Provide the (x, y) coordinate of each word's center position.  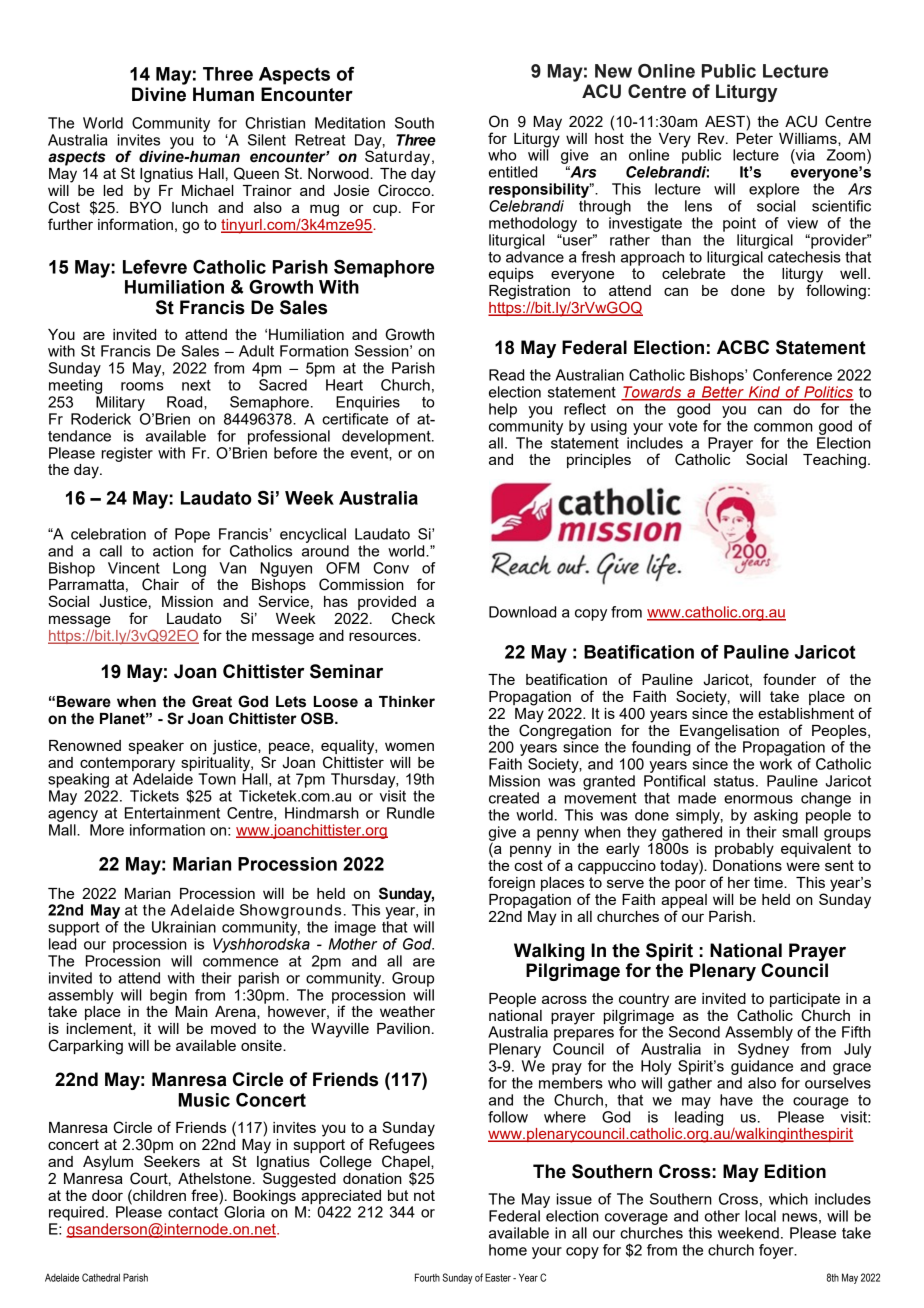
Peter (755, 137)
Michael (208, 190)
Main (191, 1011)
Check (413, 618)
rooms (142, 386)
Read (506, 375)
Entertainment (172, 813)
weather (407, 1011)
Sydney (763, 1050)
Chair (160, 584)
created (514, 798)
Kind (764, 393)
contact (194, 1211)
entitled (513, 172)
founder (789, 679)
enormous (758, 799)
